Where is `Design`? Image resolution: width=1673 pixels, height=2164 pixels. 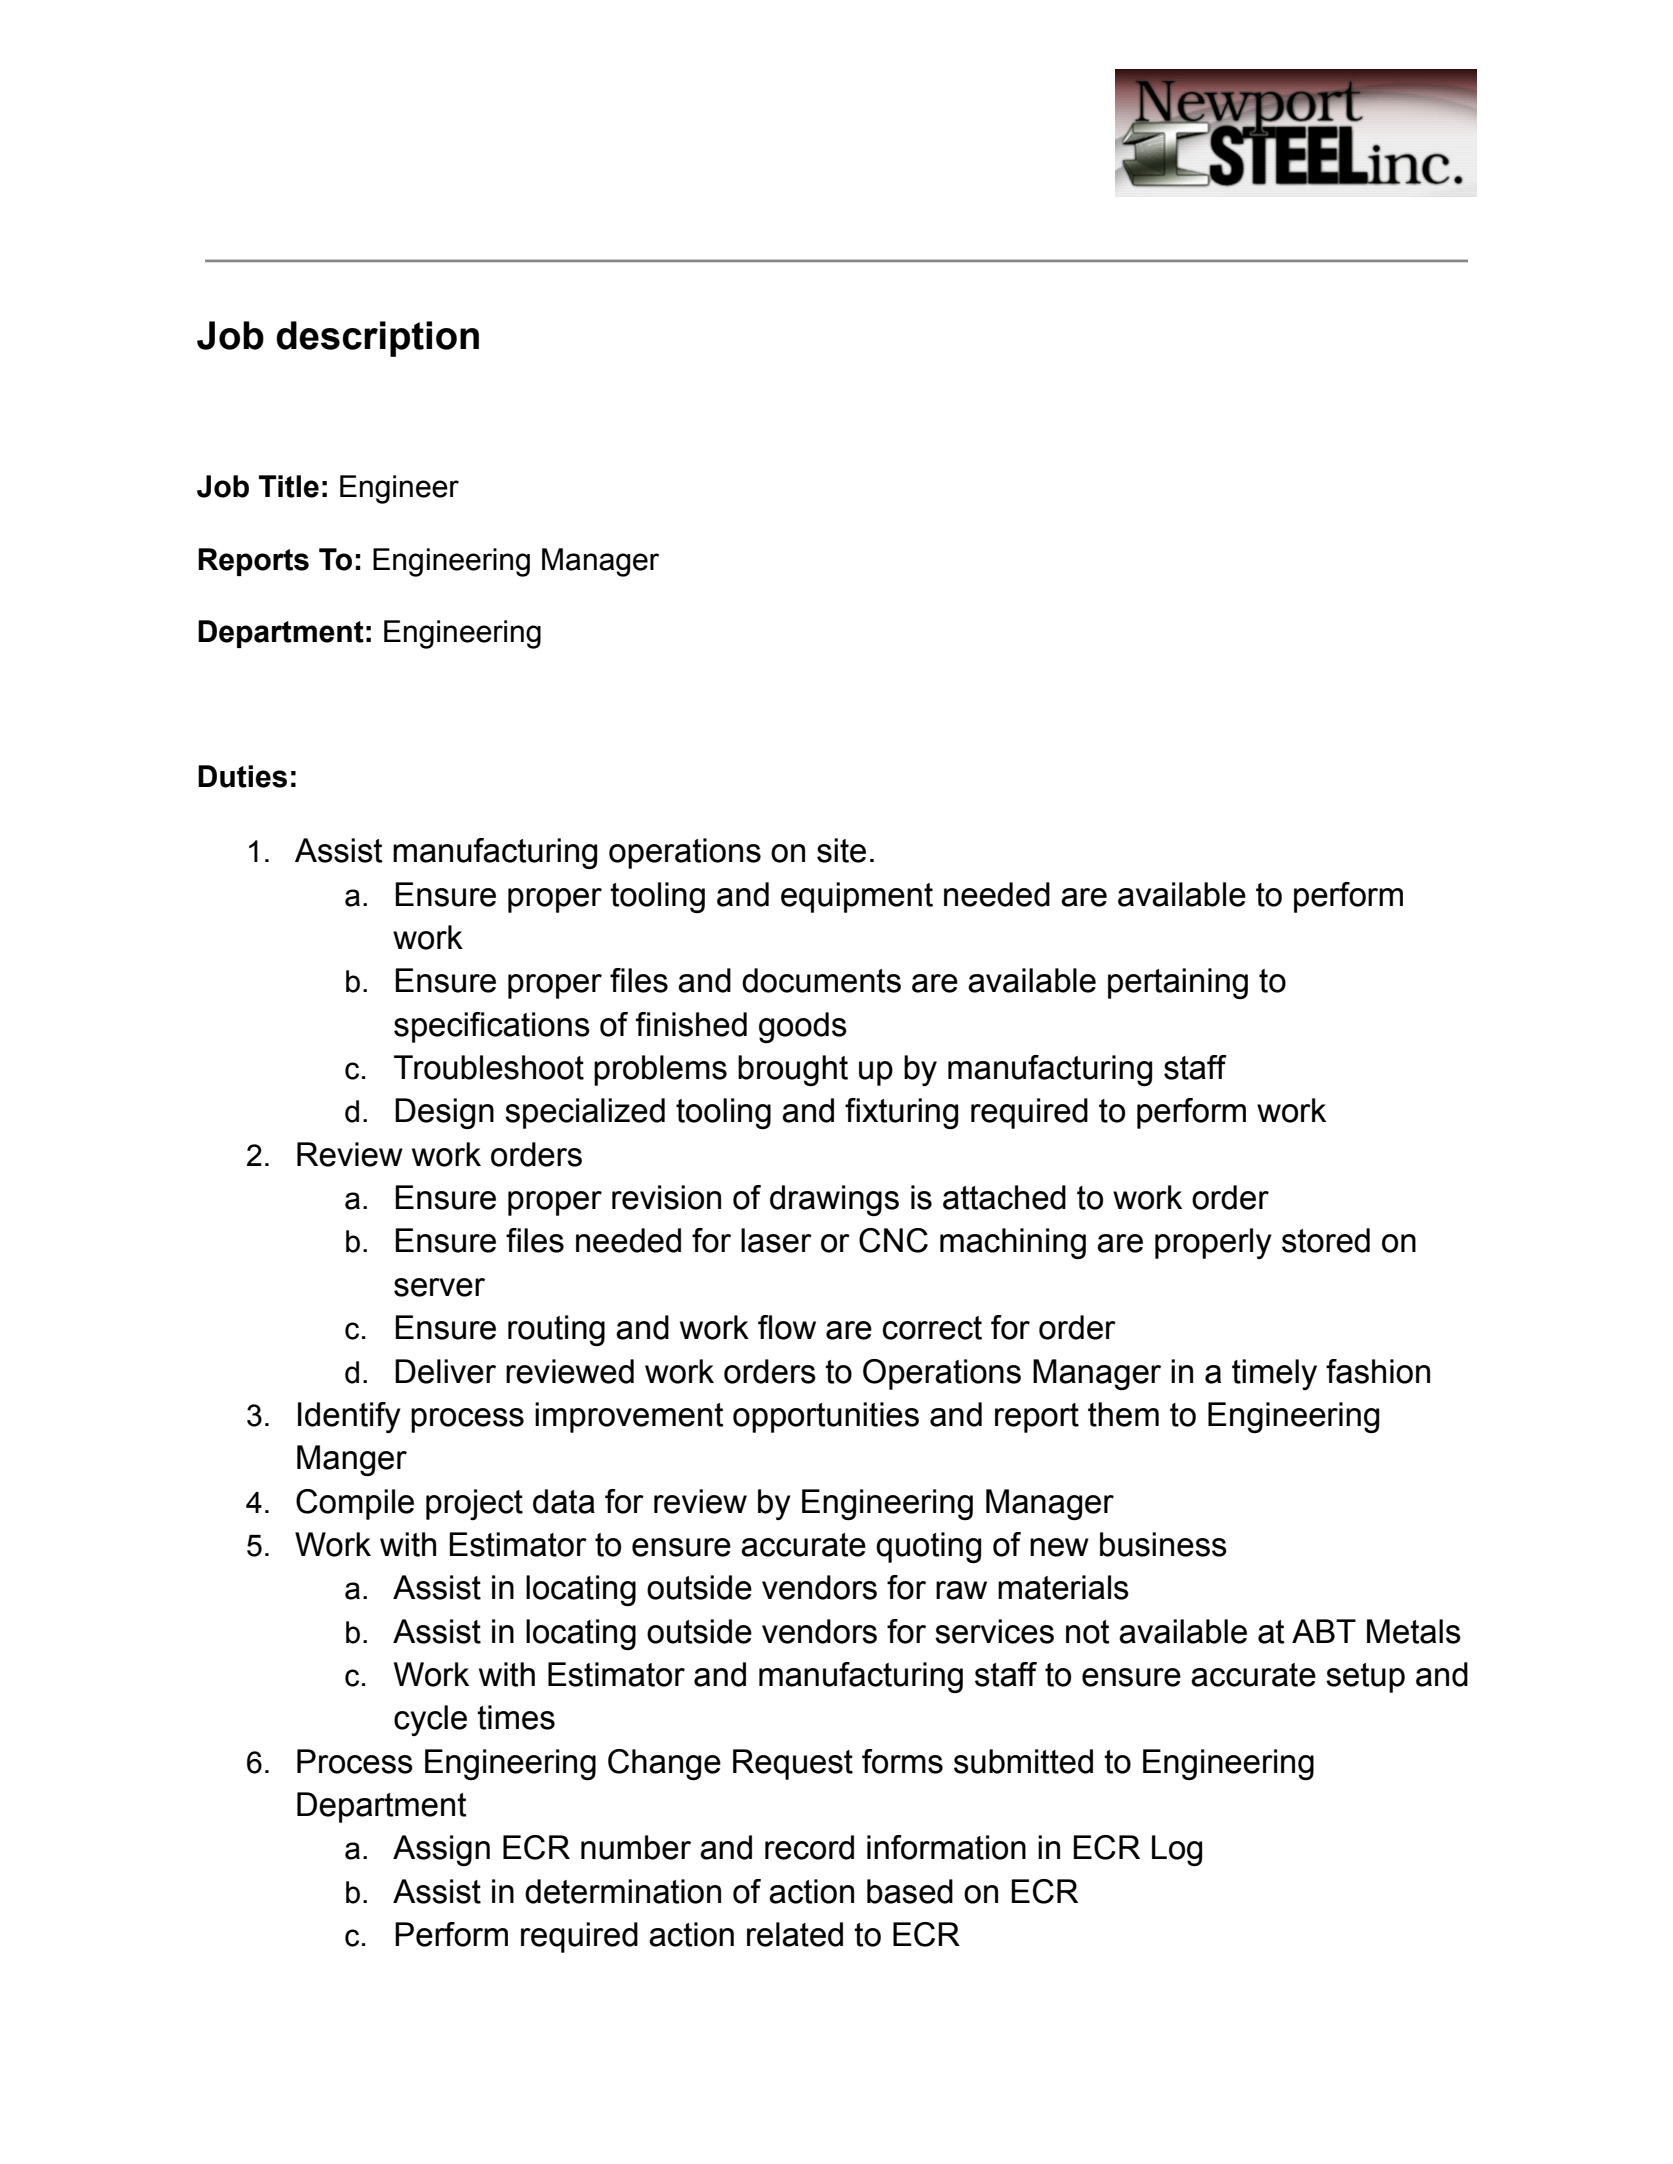
Design is located at coordinates (444, 1113).
